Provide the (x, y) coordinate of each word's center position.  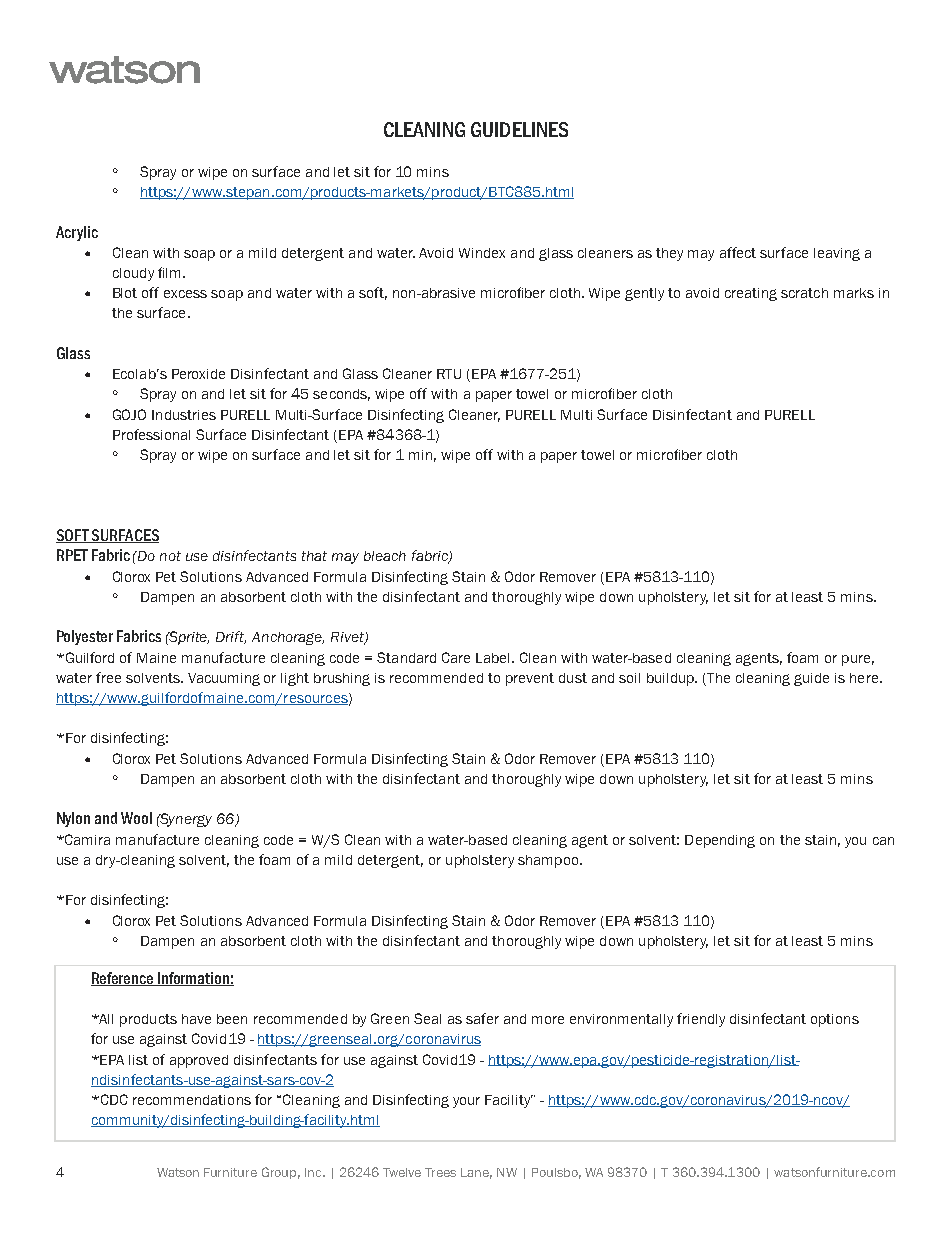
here (865, 678)
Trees (440, 1172)
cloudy (133, 274)
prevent (530, 679)
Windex (482, 253)
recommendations (192, 1100)
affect (738, 252)
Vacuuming (224, 679)
